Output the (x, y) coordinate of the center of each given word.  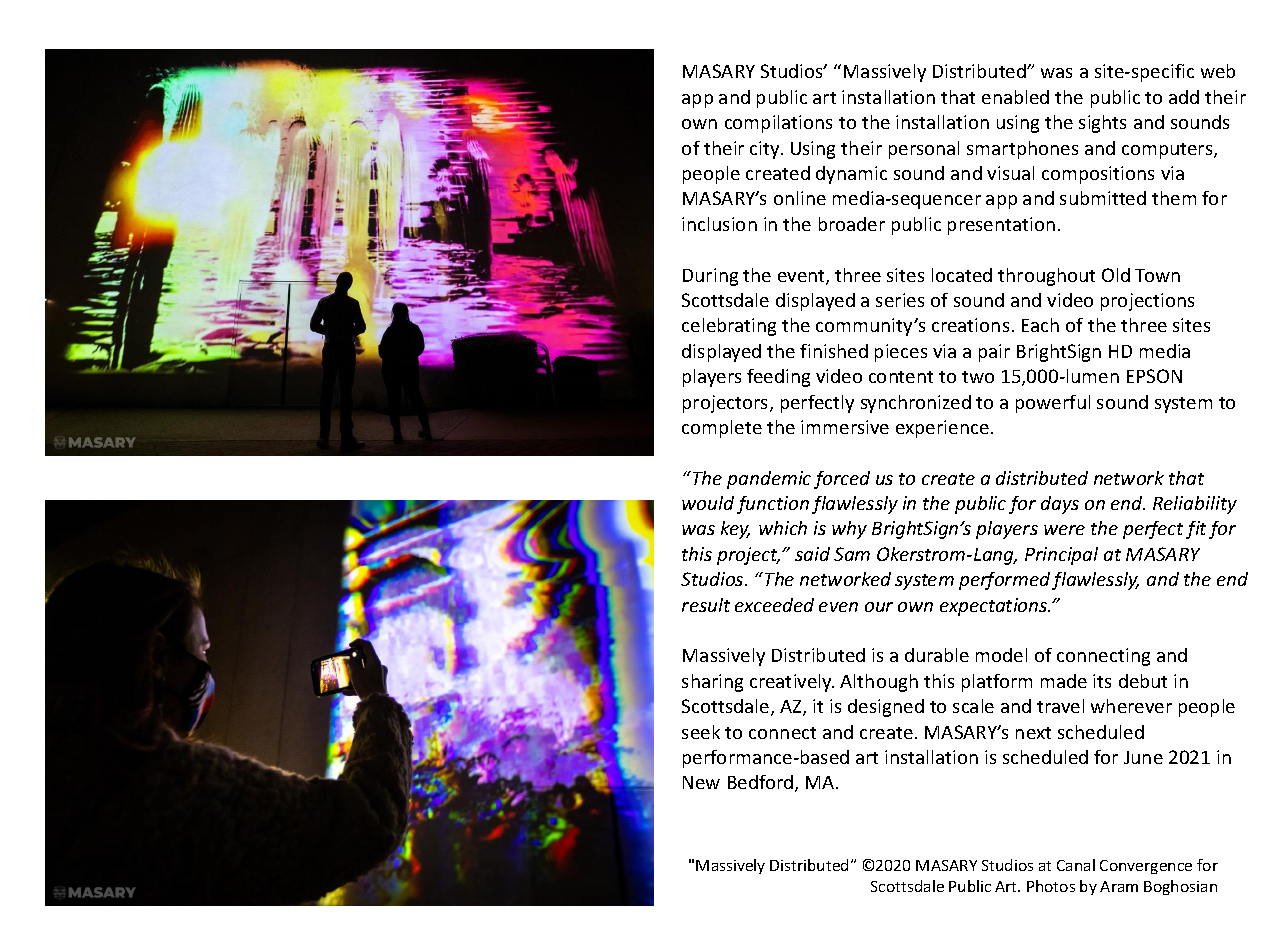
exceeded (774, 605)
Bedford (762, 783)
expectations (995, 607)
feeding (778, 378)
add (1184, 97)
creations (970, 325)
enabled (1015, 97)
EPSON (1154, 376)
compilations (778, 124)
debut (1143, 681)
